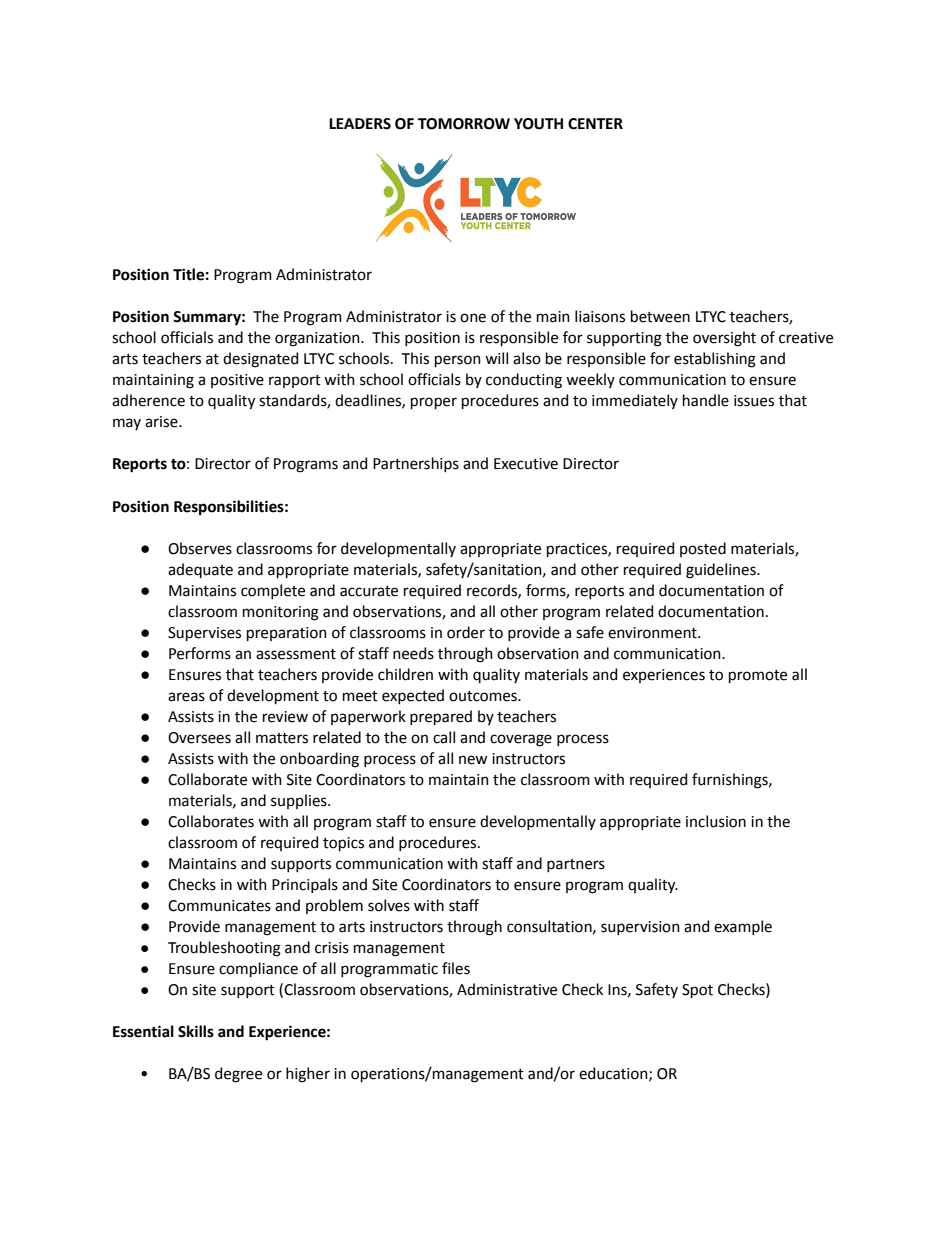  I want to click on arise, so click(162, 422).
